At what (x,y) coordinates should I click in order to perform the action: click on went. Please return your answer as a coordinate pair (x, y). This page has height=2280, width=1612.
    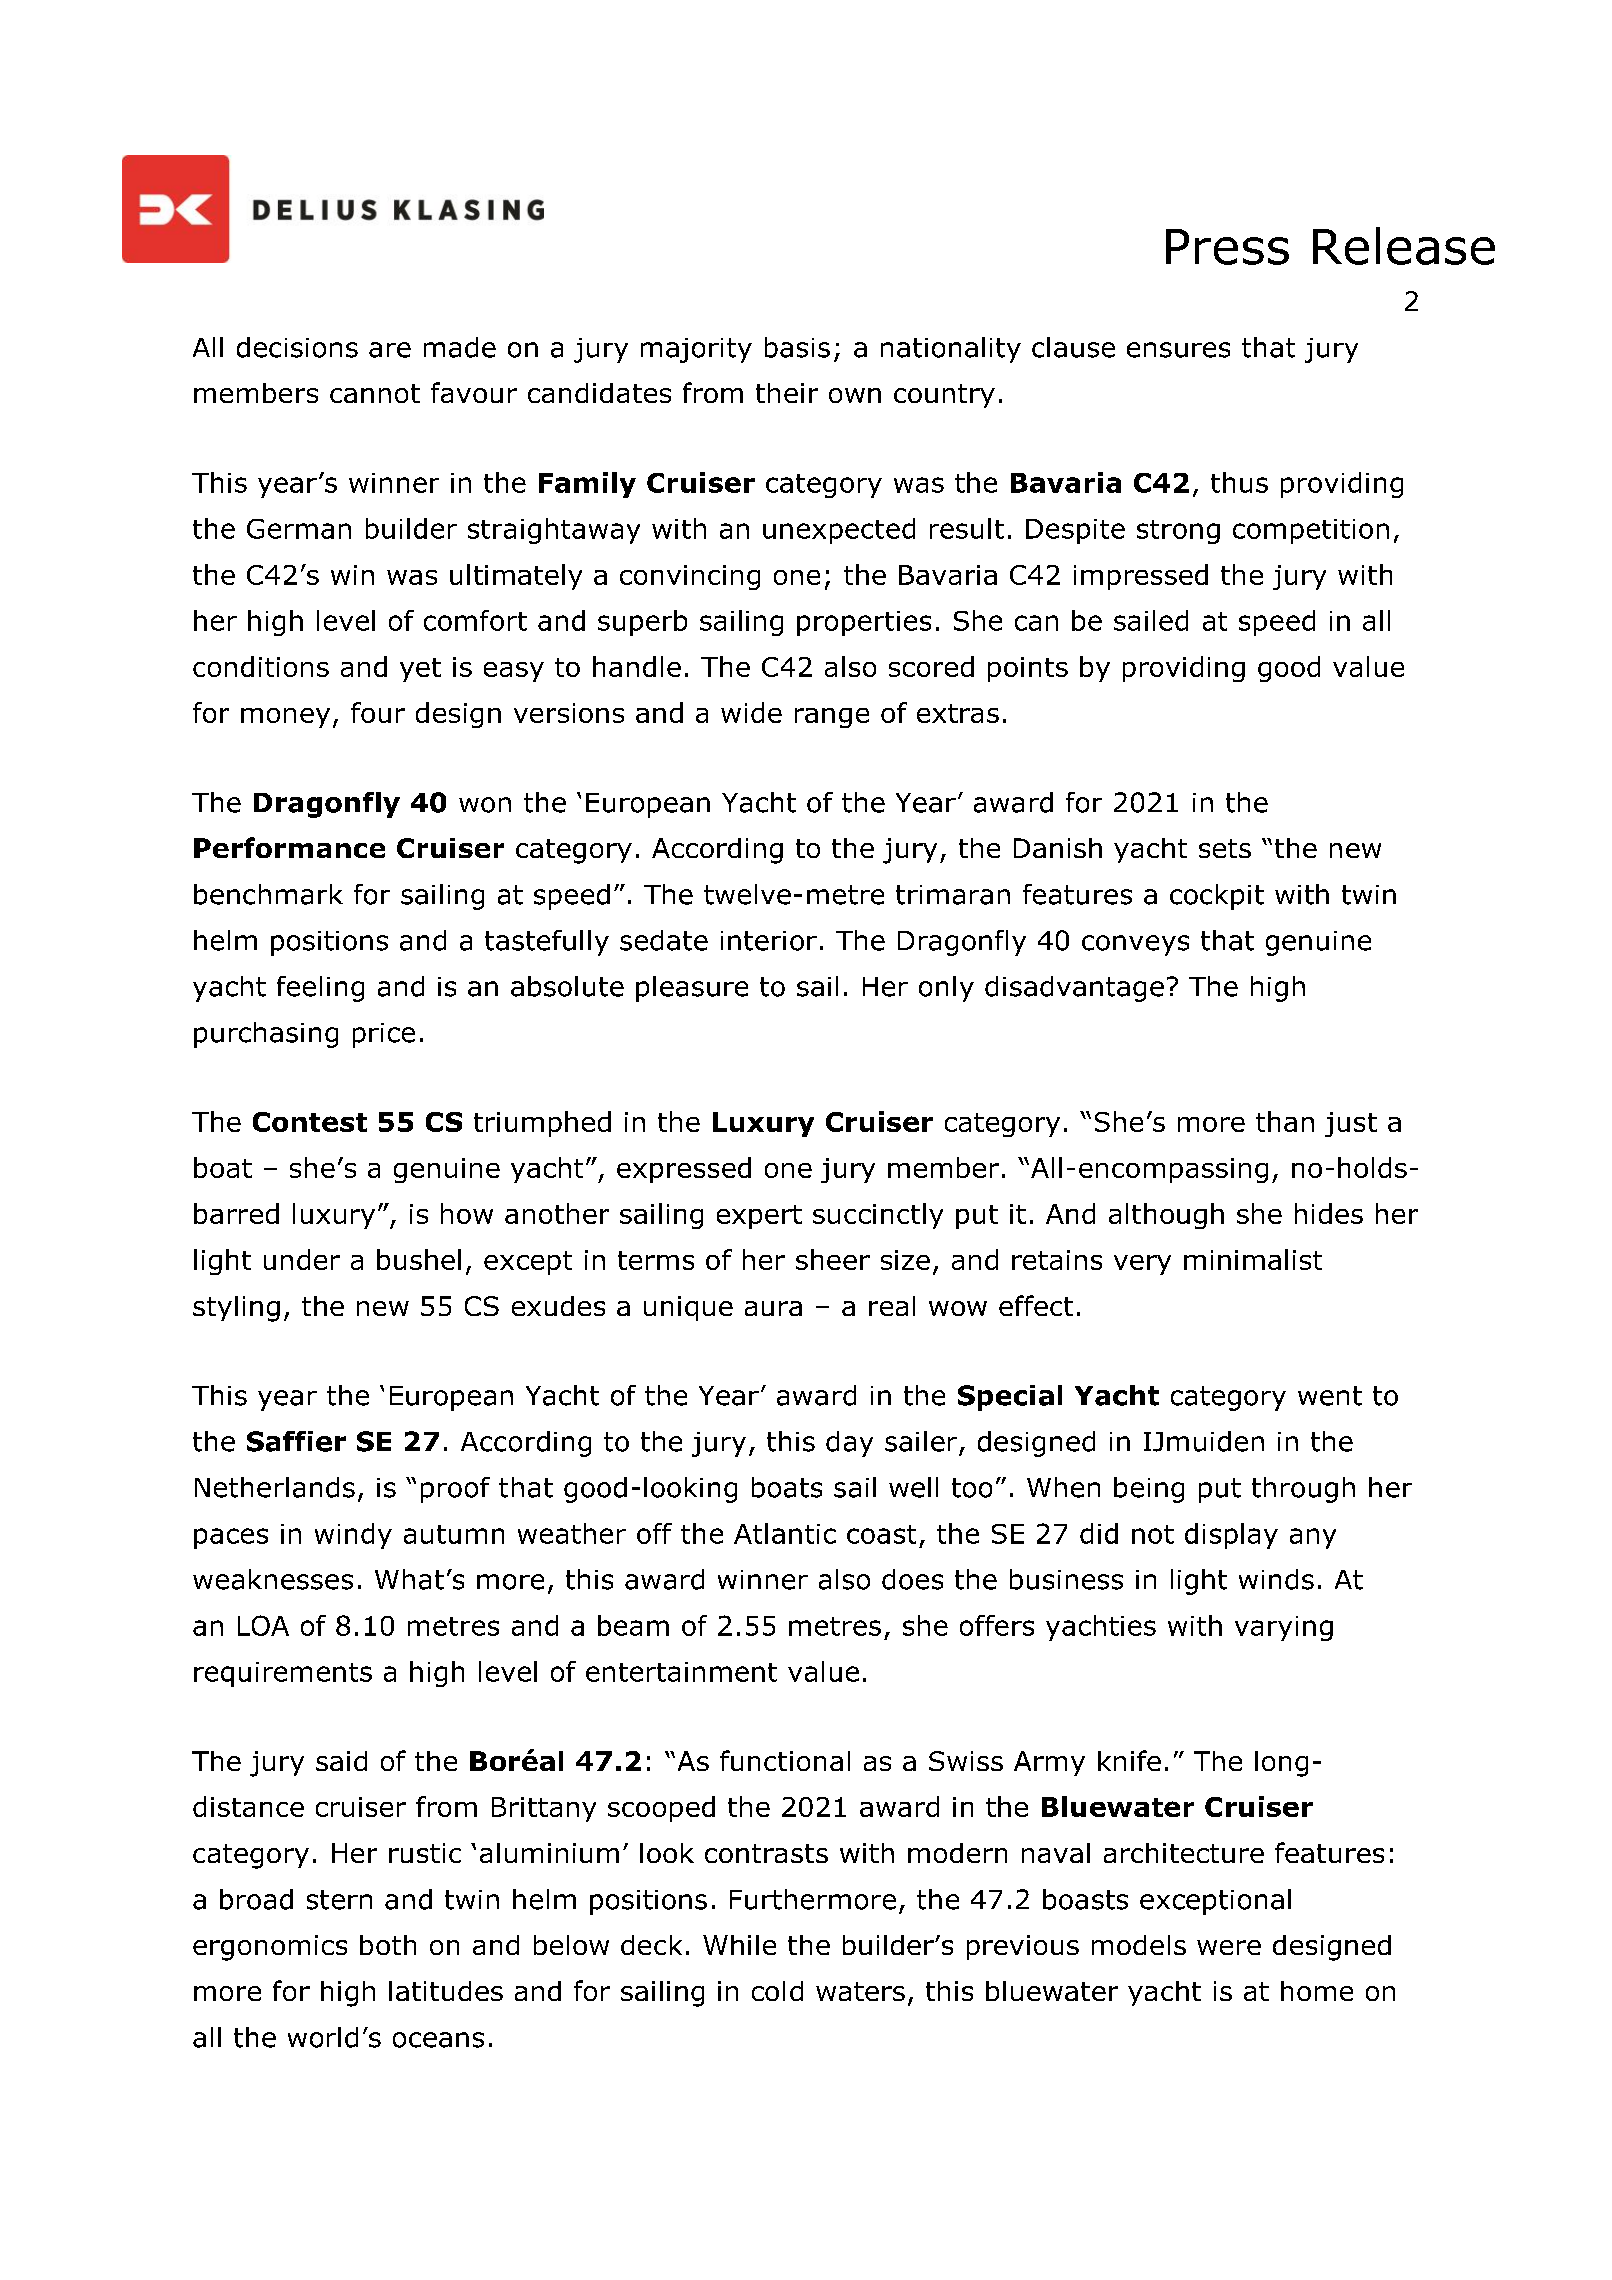
    Looking at the image, I should click on (1330, 1396).
